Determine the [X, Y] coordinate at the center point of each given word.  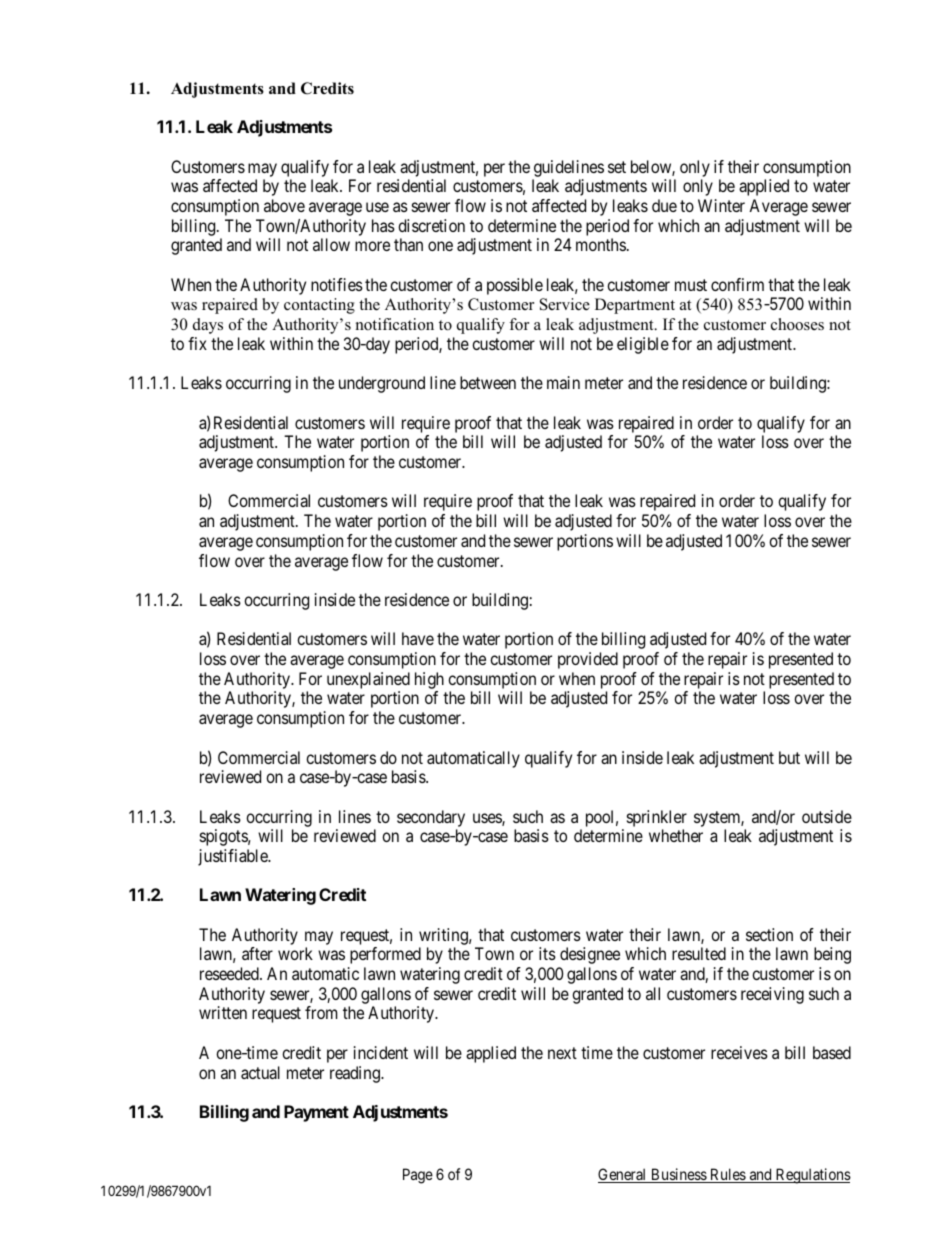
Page [418, 1176]
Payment [316, 1113]
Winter [721, 205]
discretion [431, 225]
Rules [727, 1175]
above [284, 205]
